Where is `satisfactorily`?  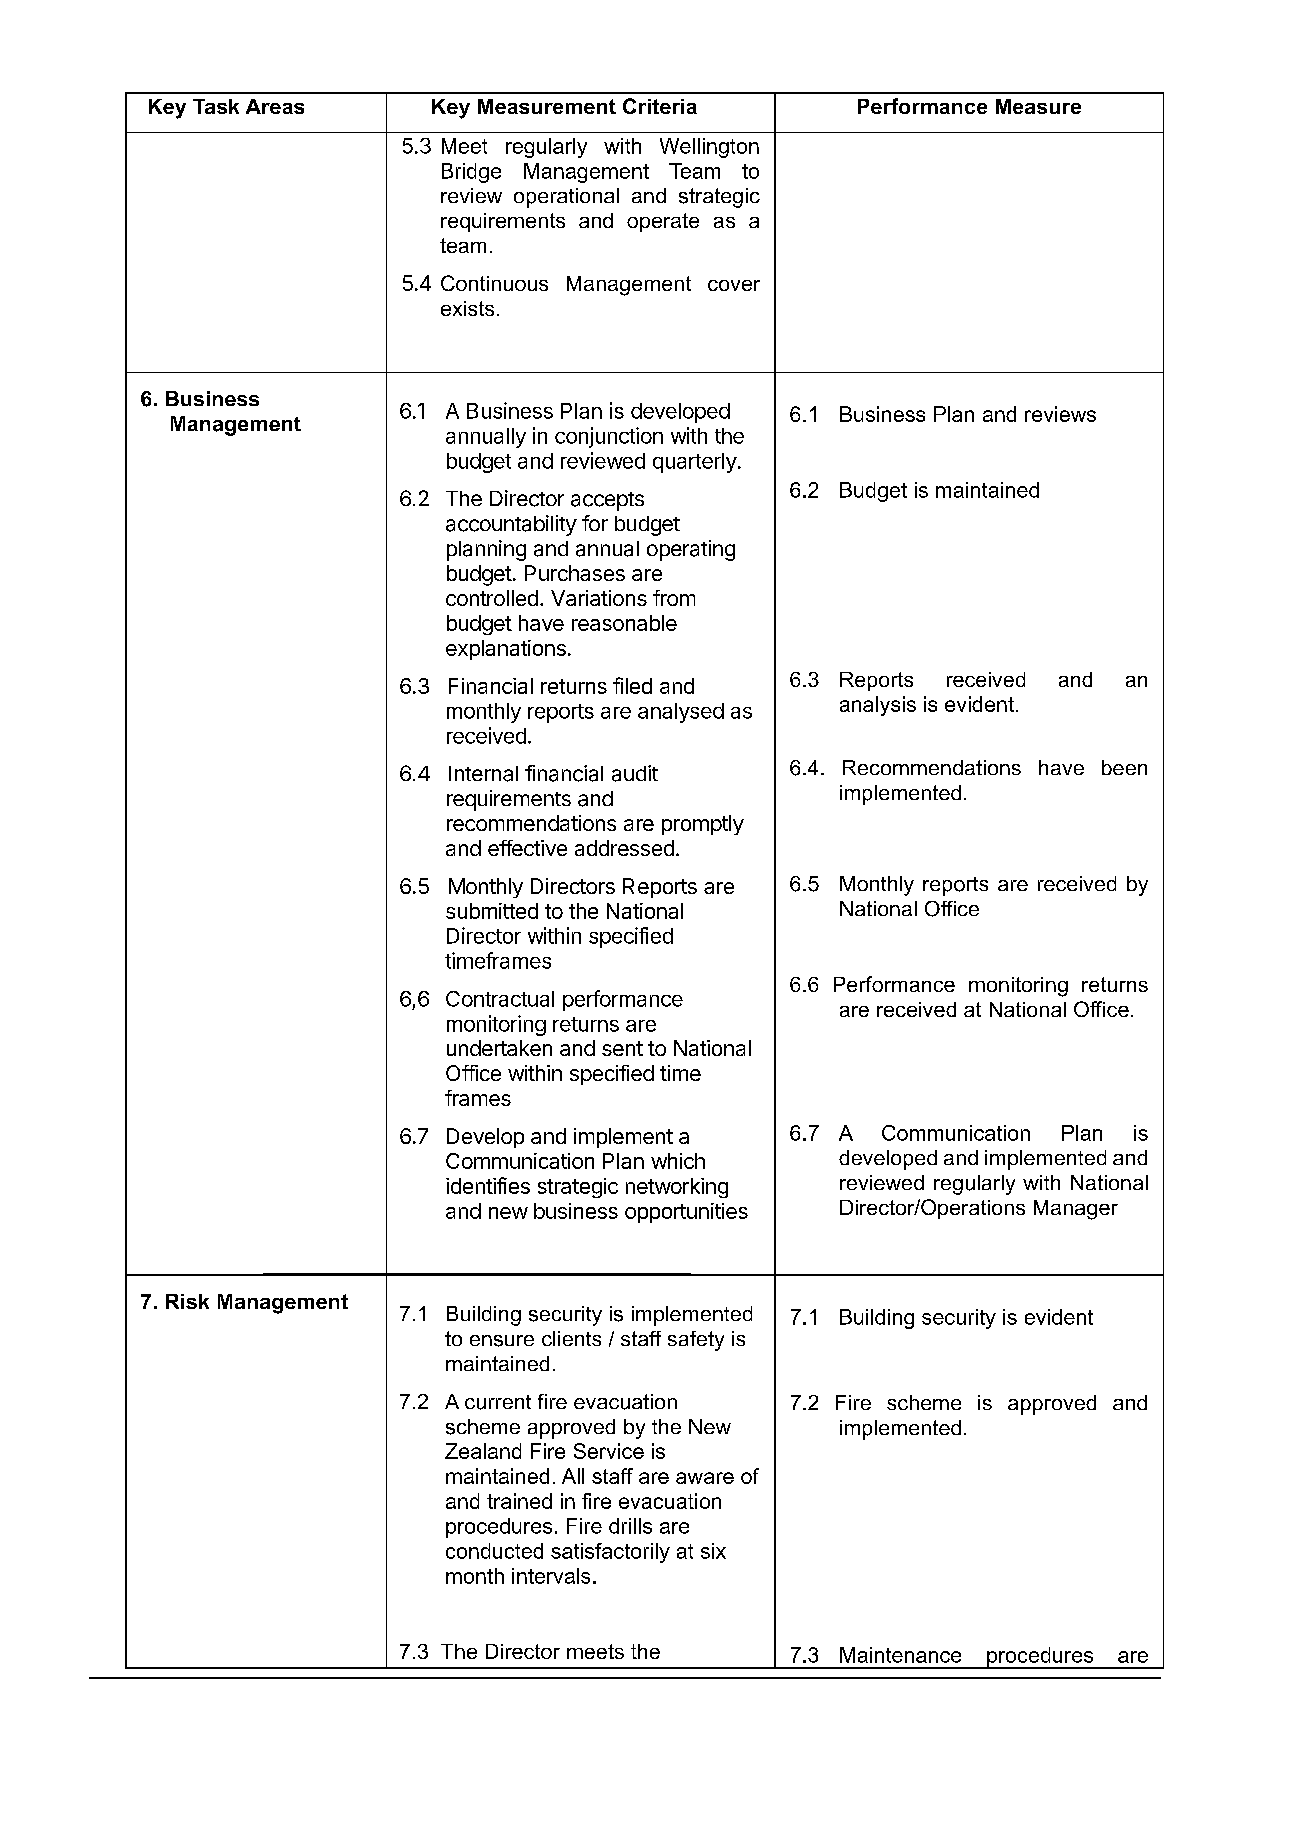
satisfactorily is located at coordinates (610, 1553).
